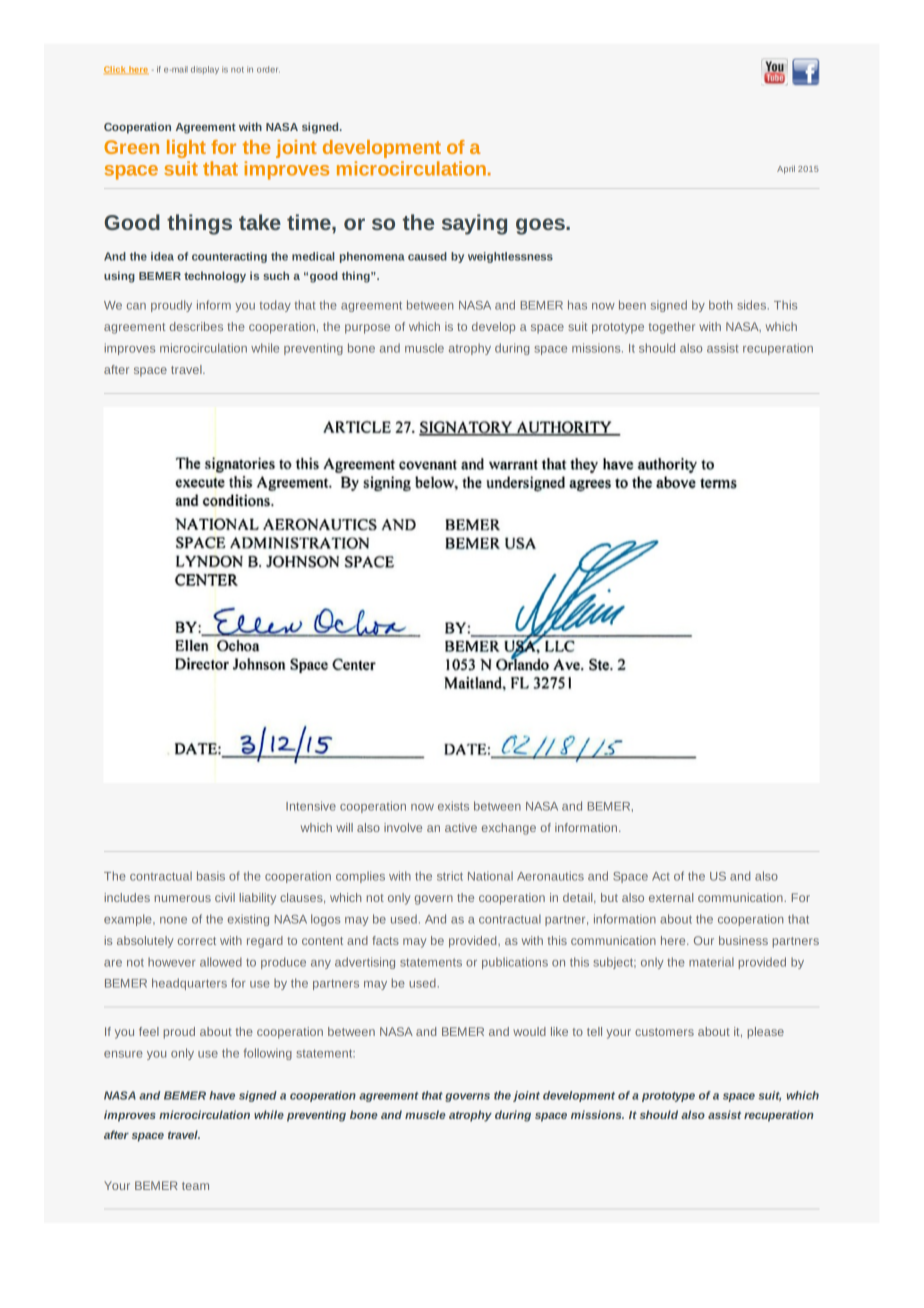 The width and height of the screenshot is (924, 1308). I want to click on together, so click(672, 328).
